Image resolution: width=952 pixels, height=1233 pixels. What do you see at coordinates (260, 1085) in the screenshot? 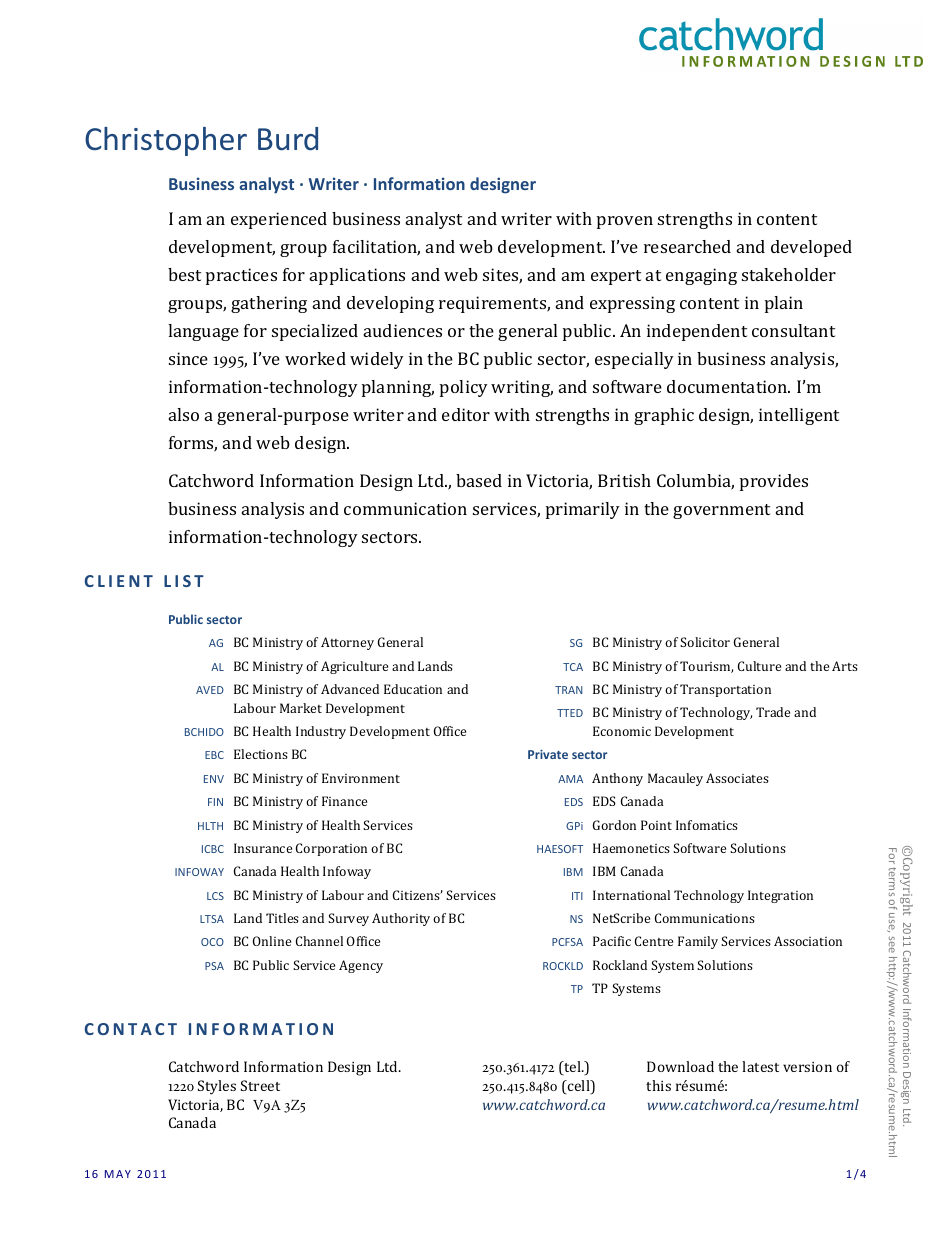
I see `Street` at bounding box center [260, 1085].
